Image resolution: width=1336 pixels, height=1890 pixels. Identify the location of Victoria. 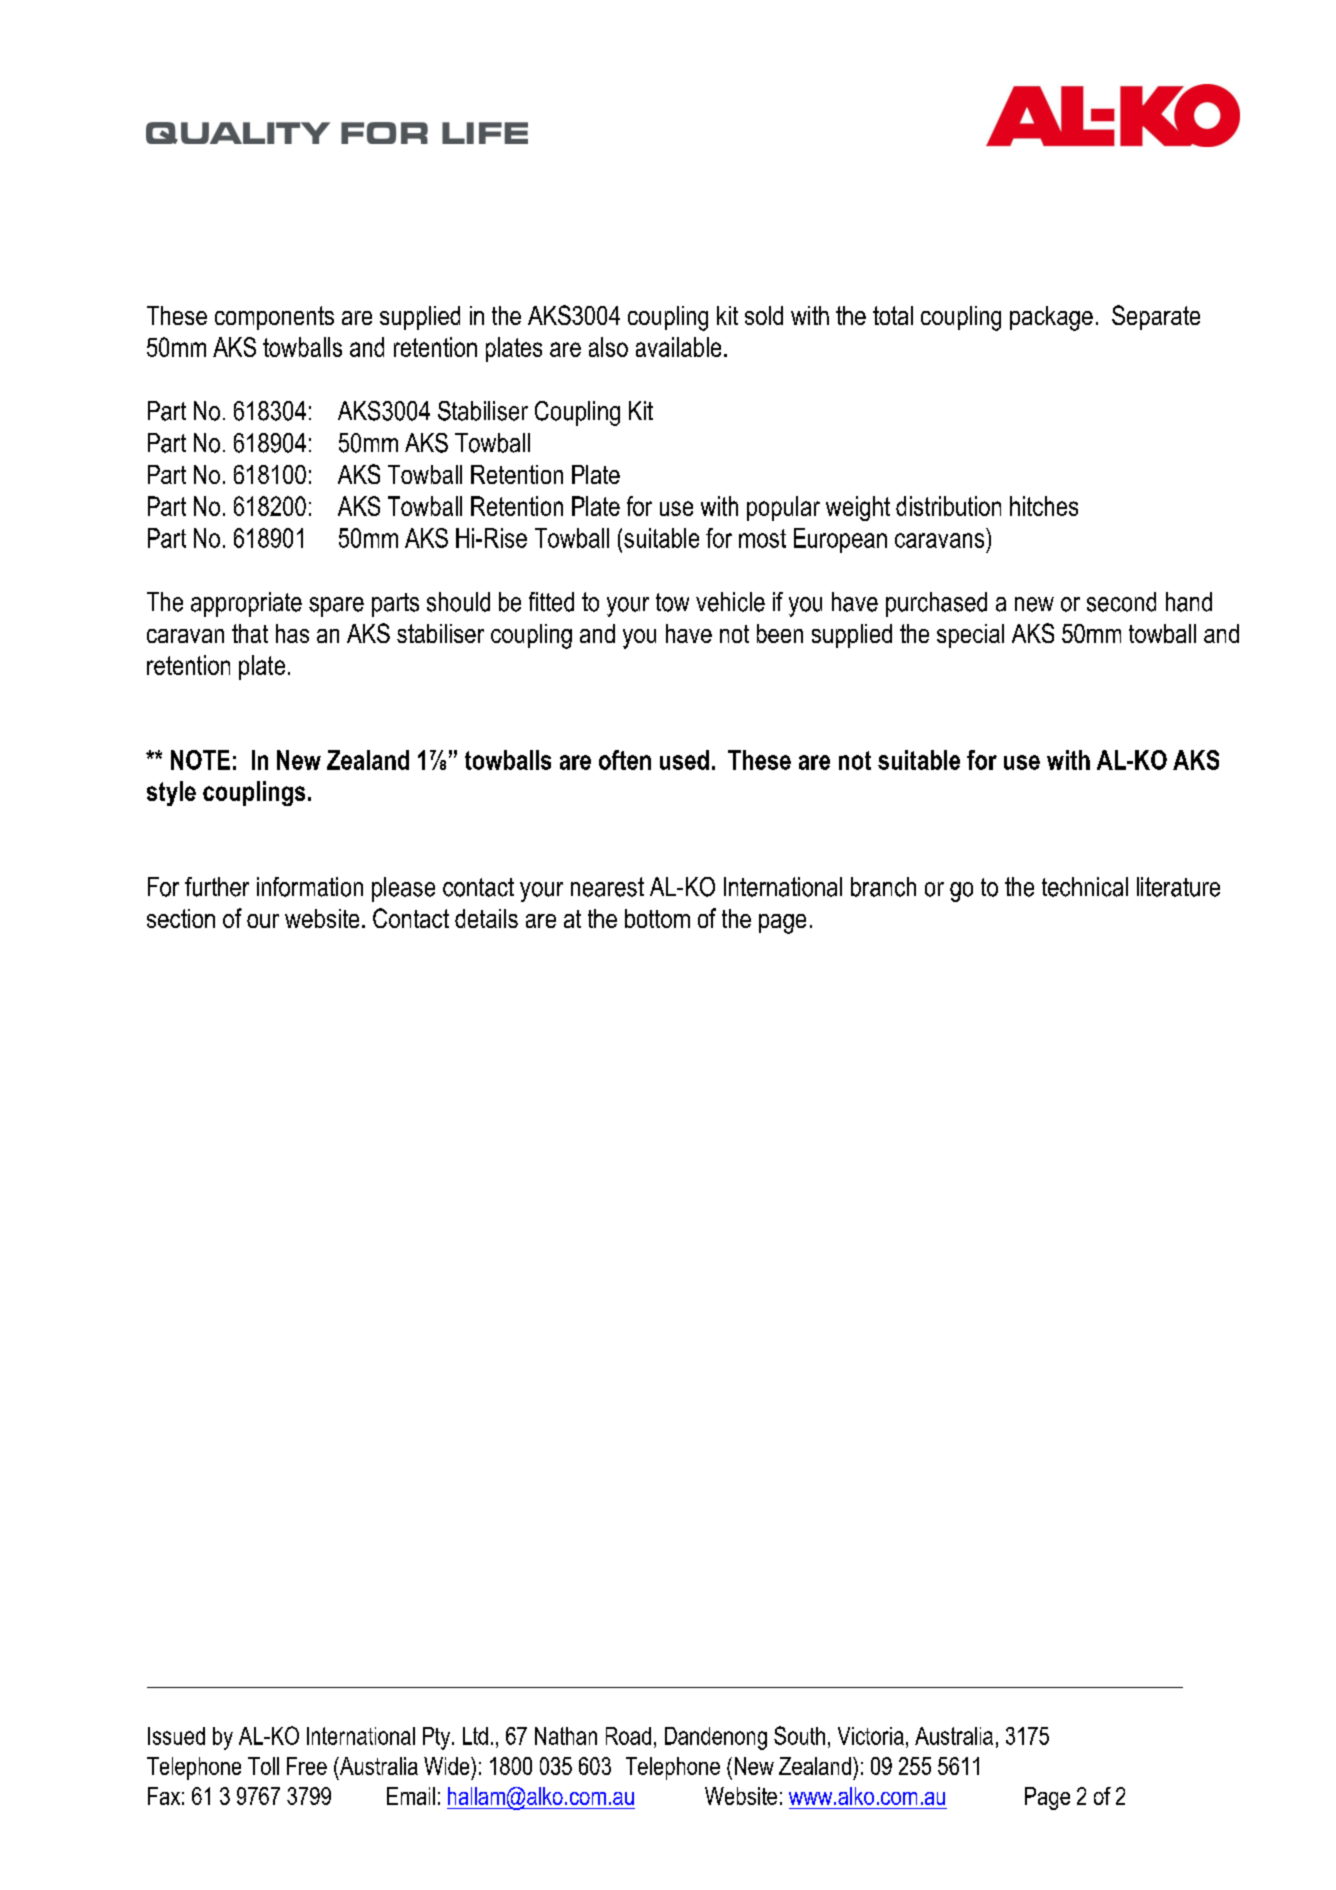
(871, 1736).
